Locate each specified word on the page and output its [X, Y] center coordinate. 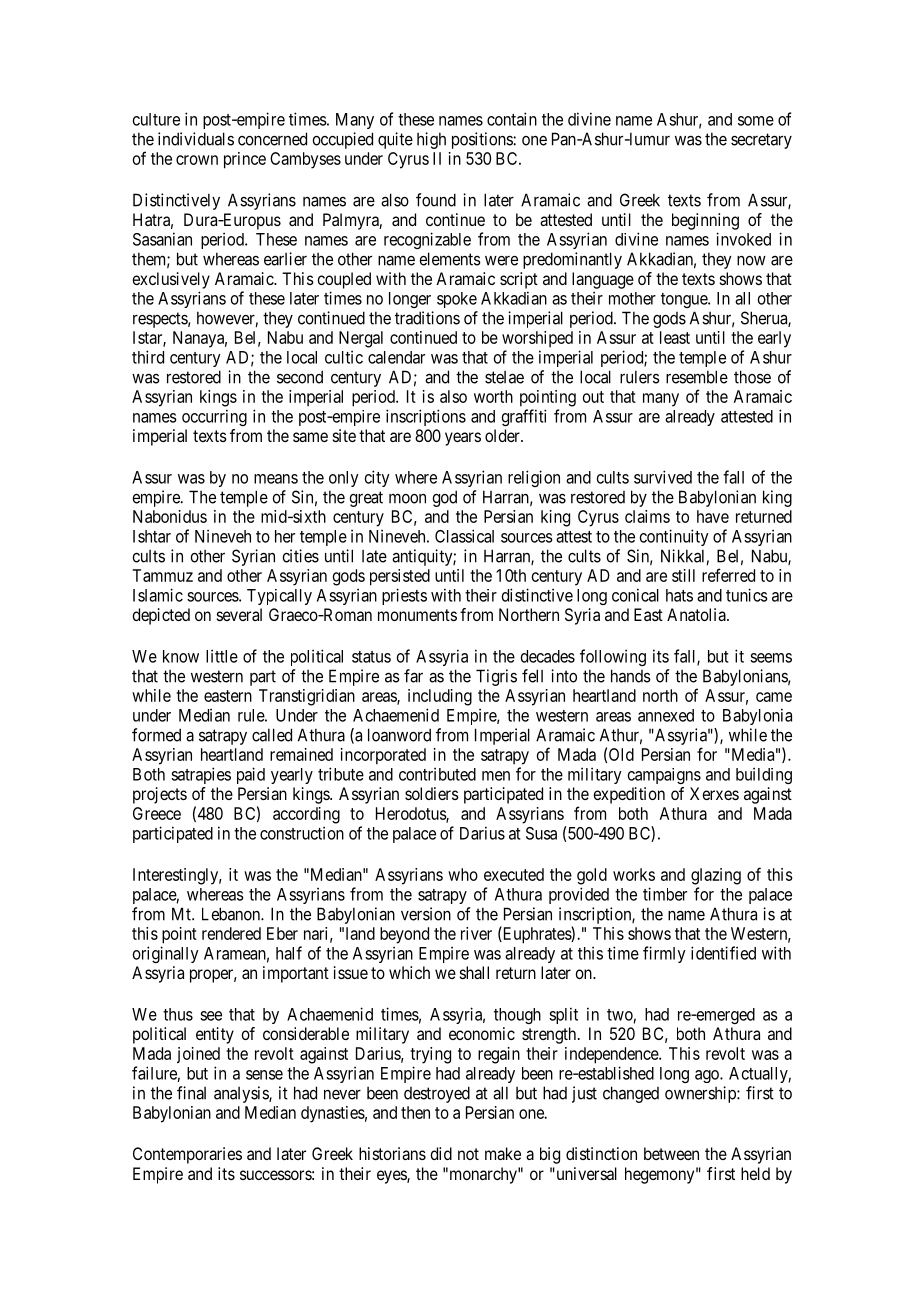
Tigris [496, 677]
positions [483, 140]
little [222, 656]
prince [245, 160]
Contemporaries [187, 1155]
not [468, 1154]
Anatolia [697, 614]
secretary [761, 141]
